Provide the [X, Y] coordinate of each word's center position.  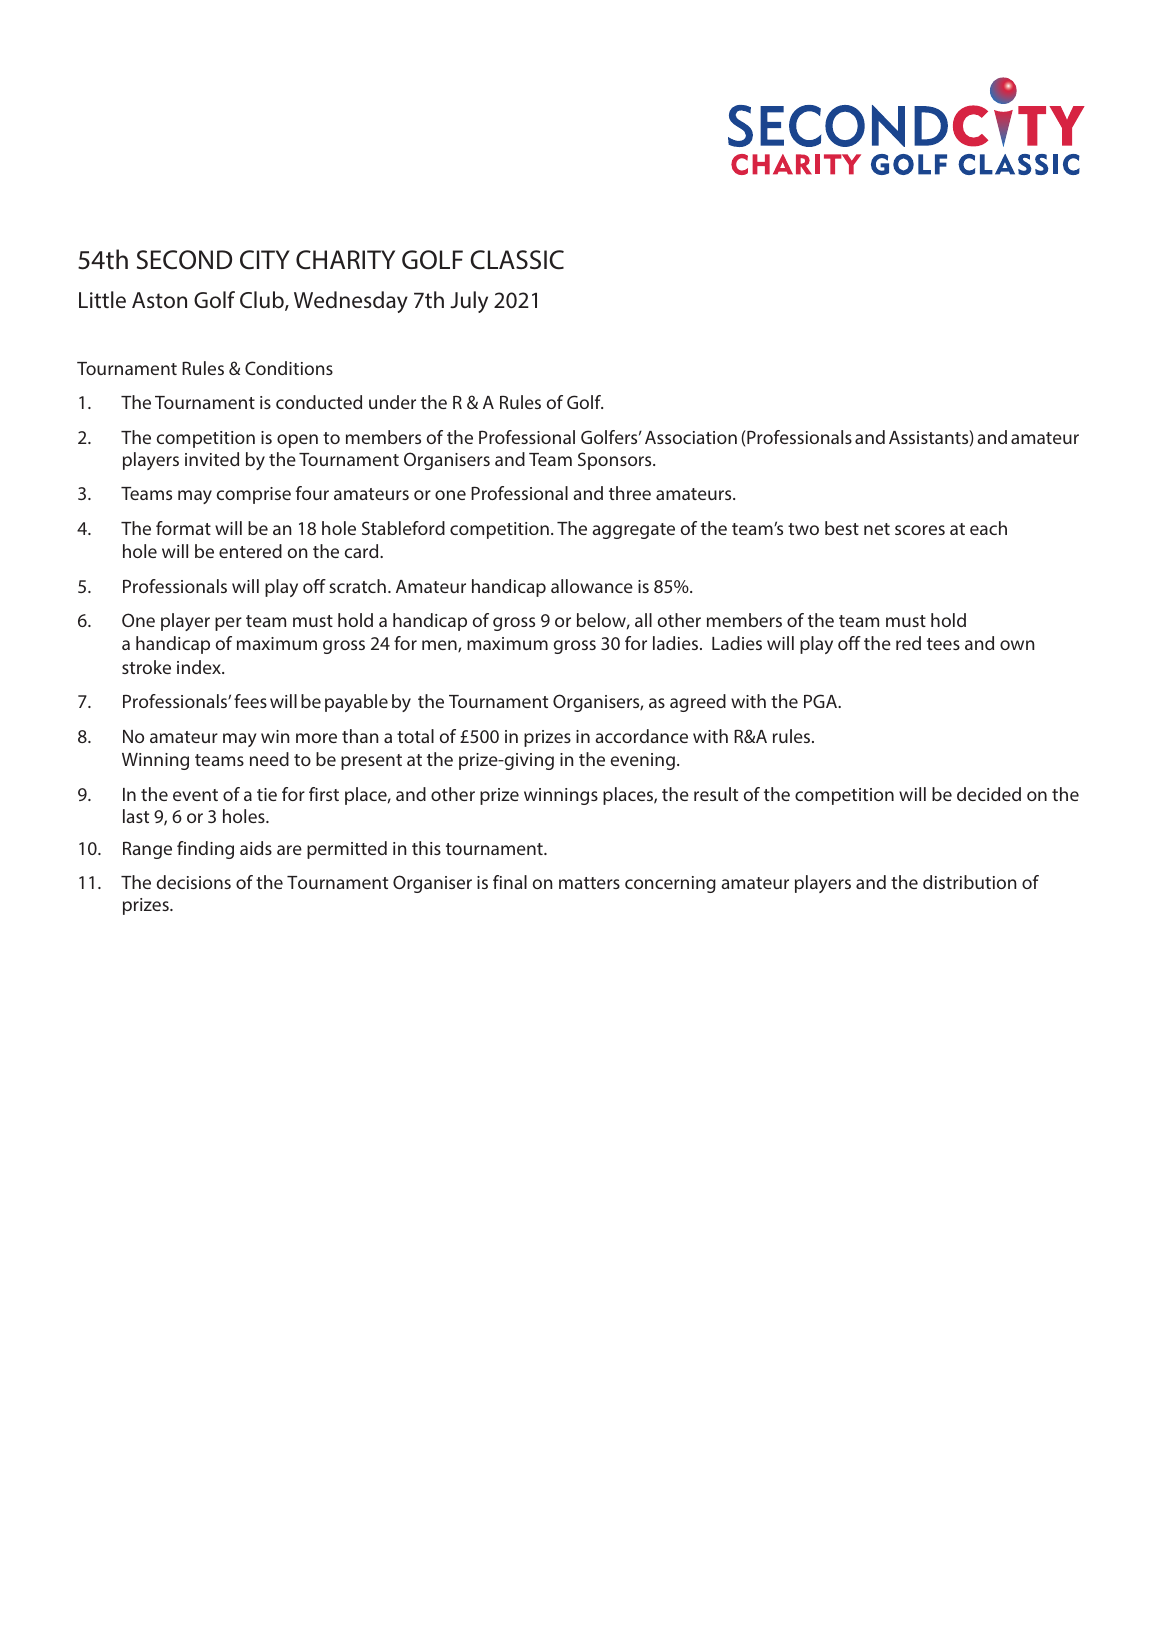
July [469, 302]
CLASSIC [517, 260]
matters [589, 883]
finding [205, 850]
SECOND [184, 260]
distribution [969, 882]
